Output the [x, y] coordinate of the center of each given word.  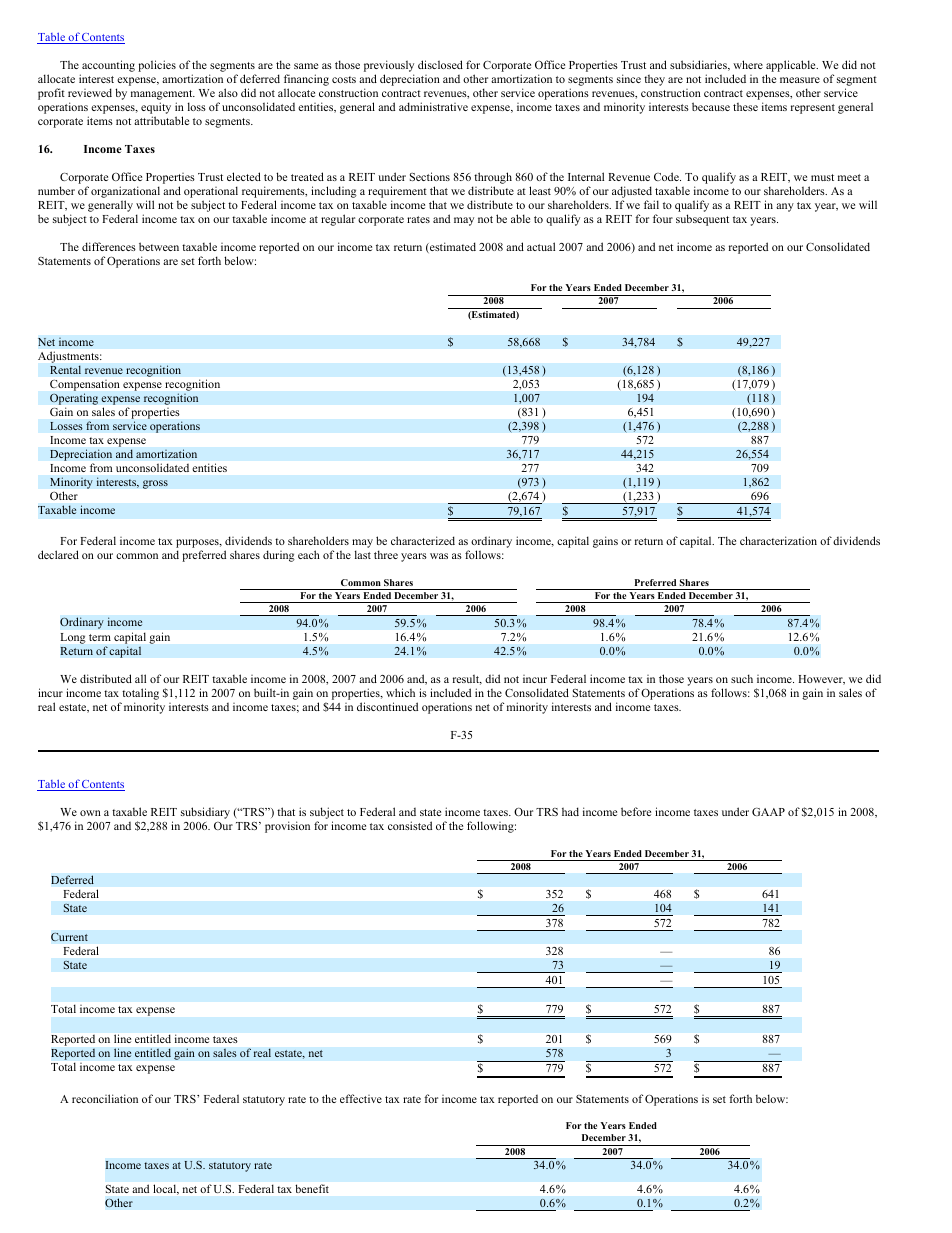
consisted [410, 825]
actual [541, 246]
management [163, 96]
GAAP [768, 812]
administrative [433, 106]
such [742, 678]
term [100, 637]
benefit [312, 1188]
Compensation [84, 385]
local [166, 1189]
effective [361, 1098]
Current [69, 937]
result [467, 679]
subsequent [702, 220]
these [745, 107]
